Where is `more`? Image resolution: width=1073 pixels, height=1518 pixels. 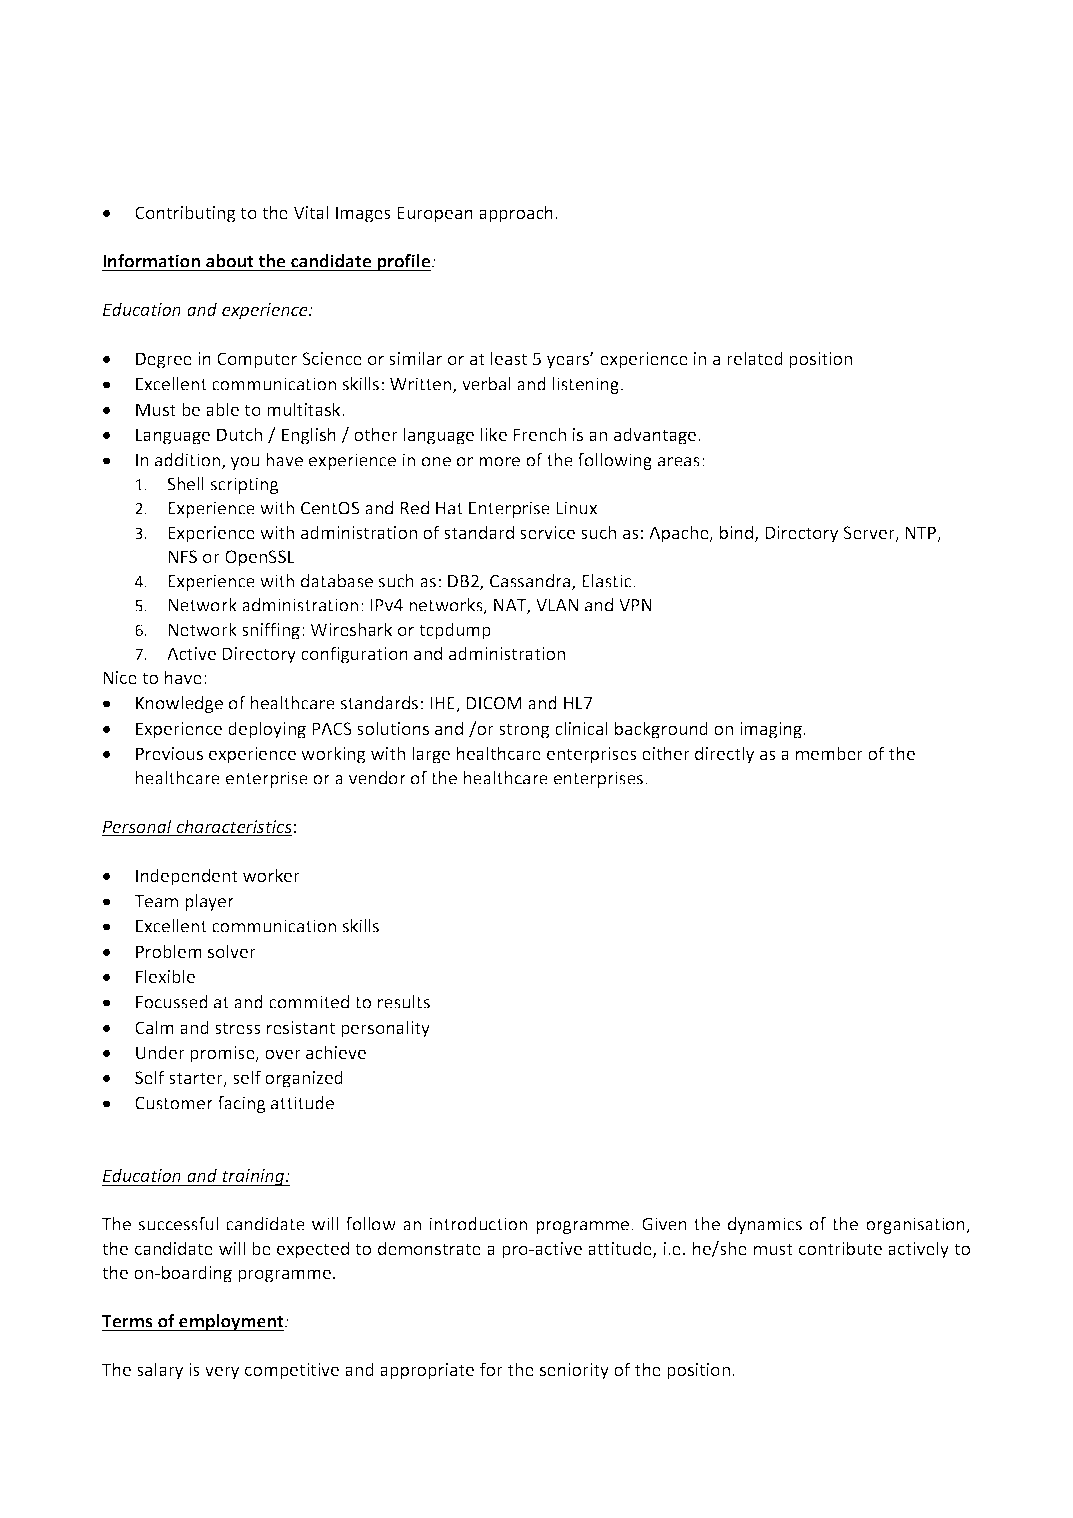 more is located at coordinates (499, 462).
